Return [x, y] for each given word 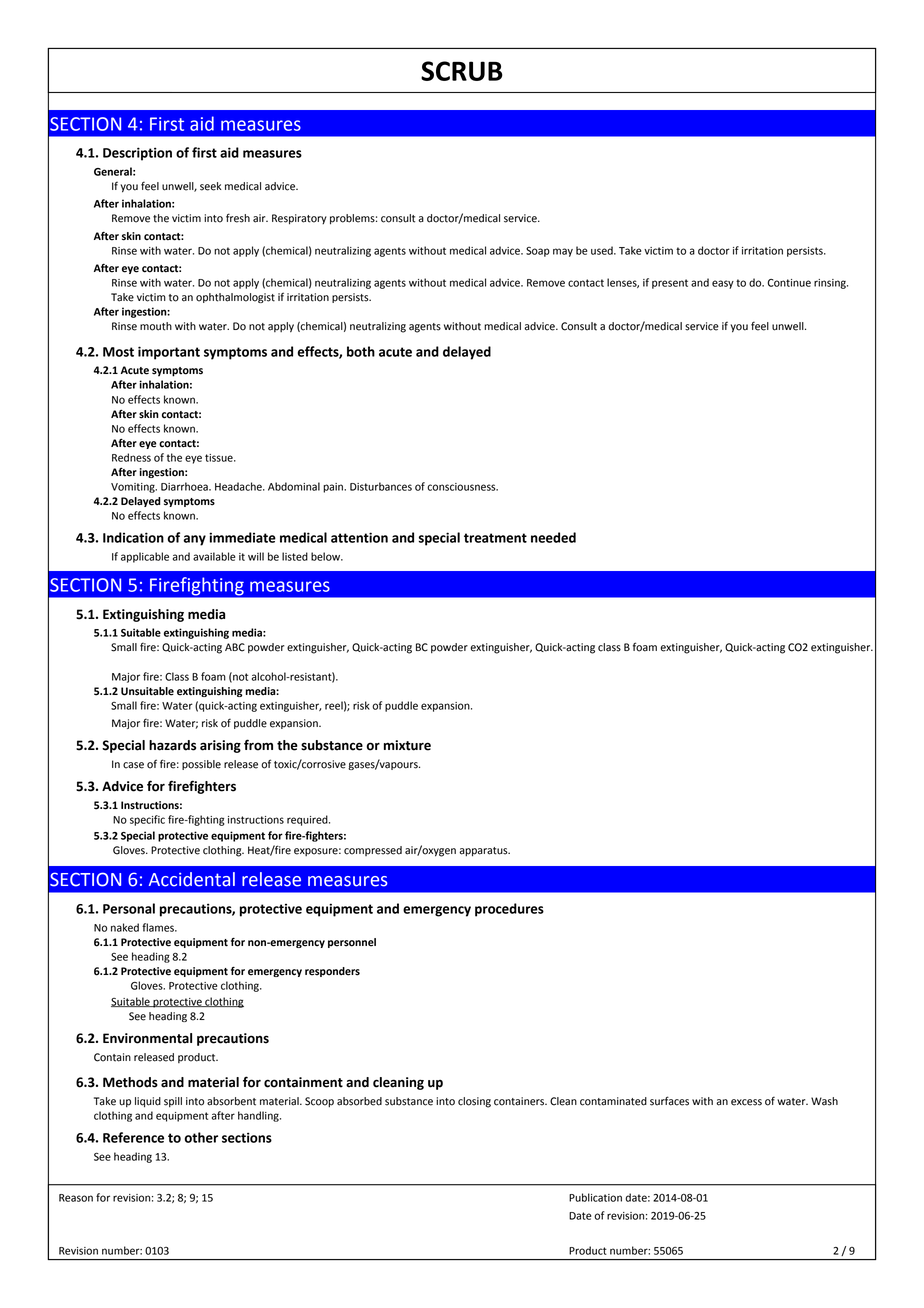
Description [137, 154]
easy [723, 284]
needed [553, 537]
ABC [235, 647]
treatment [495, 538]
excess [746, 1102]
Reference [133, 1137]
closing [474, 1102]
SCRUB [462, 71]
